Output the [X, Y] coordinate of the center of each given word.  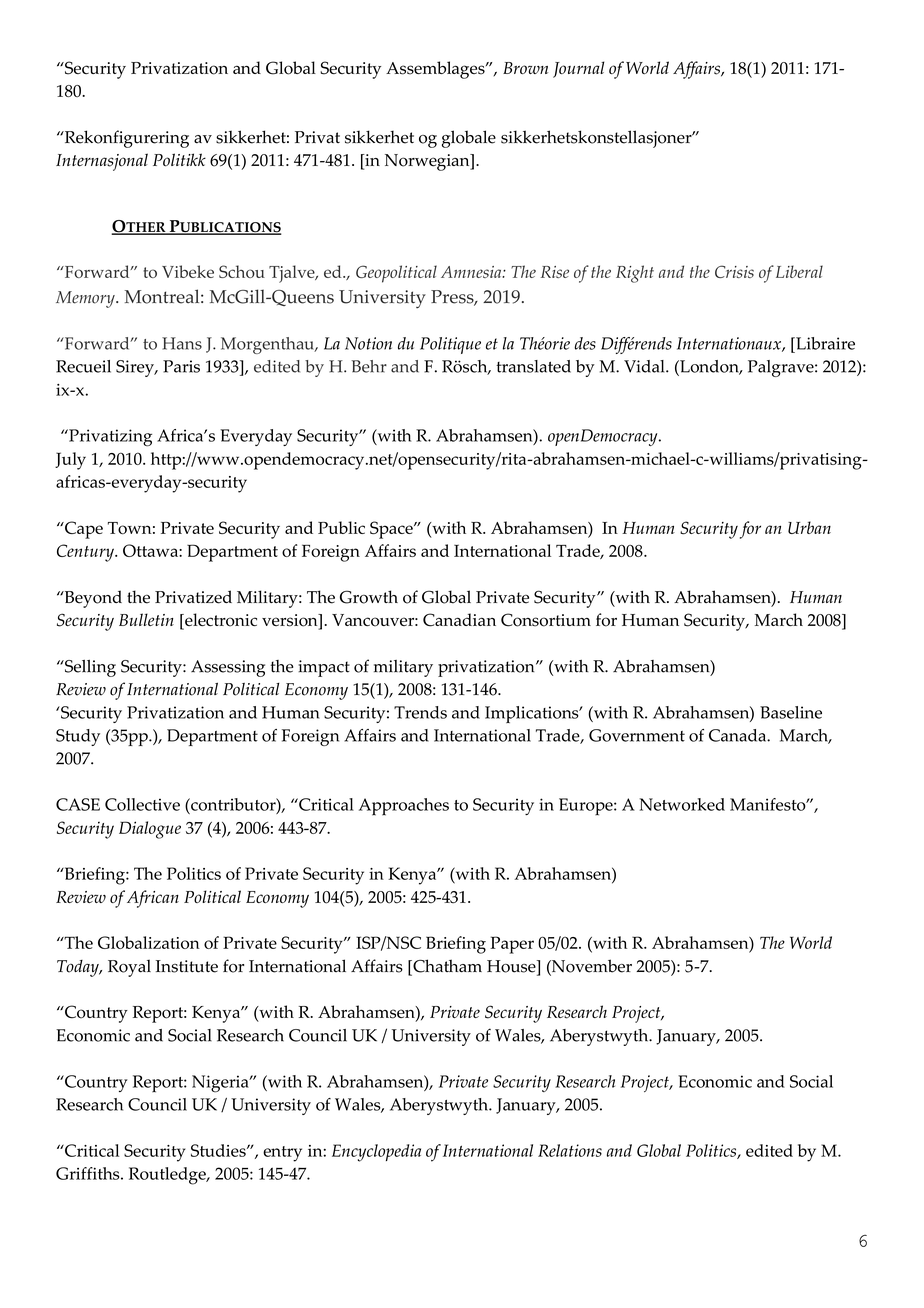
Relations [570, 1150]
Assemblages [436, 70]
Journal [578, 69]
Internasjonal [102, 162]
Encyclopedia [376, 1153]
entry [282, 1154]
